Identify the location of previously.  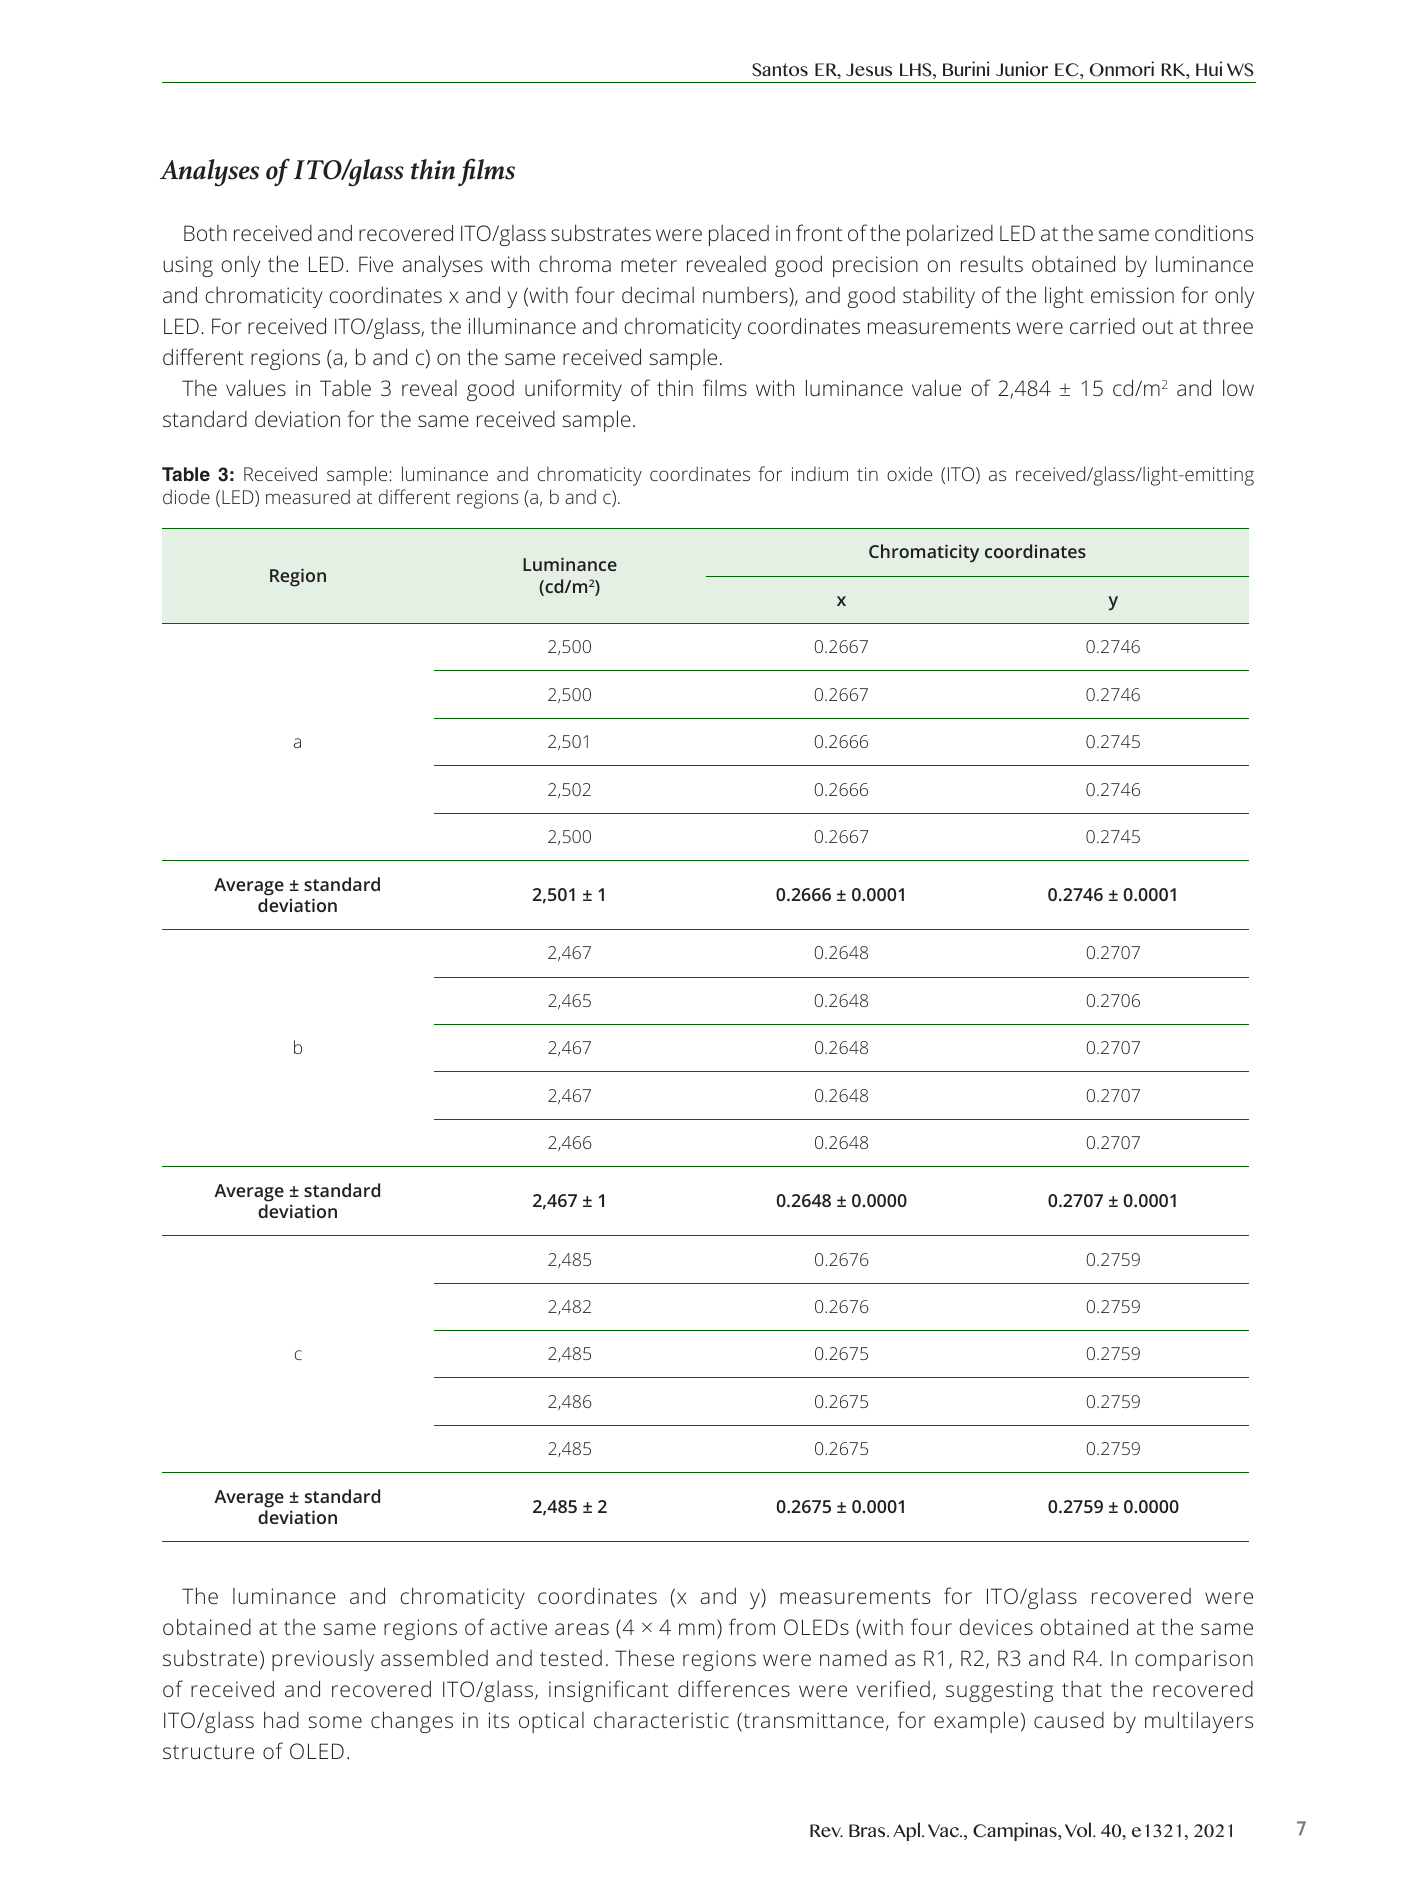
(323, 1660).
